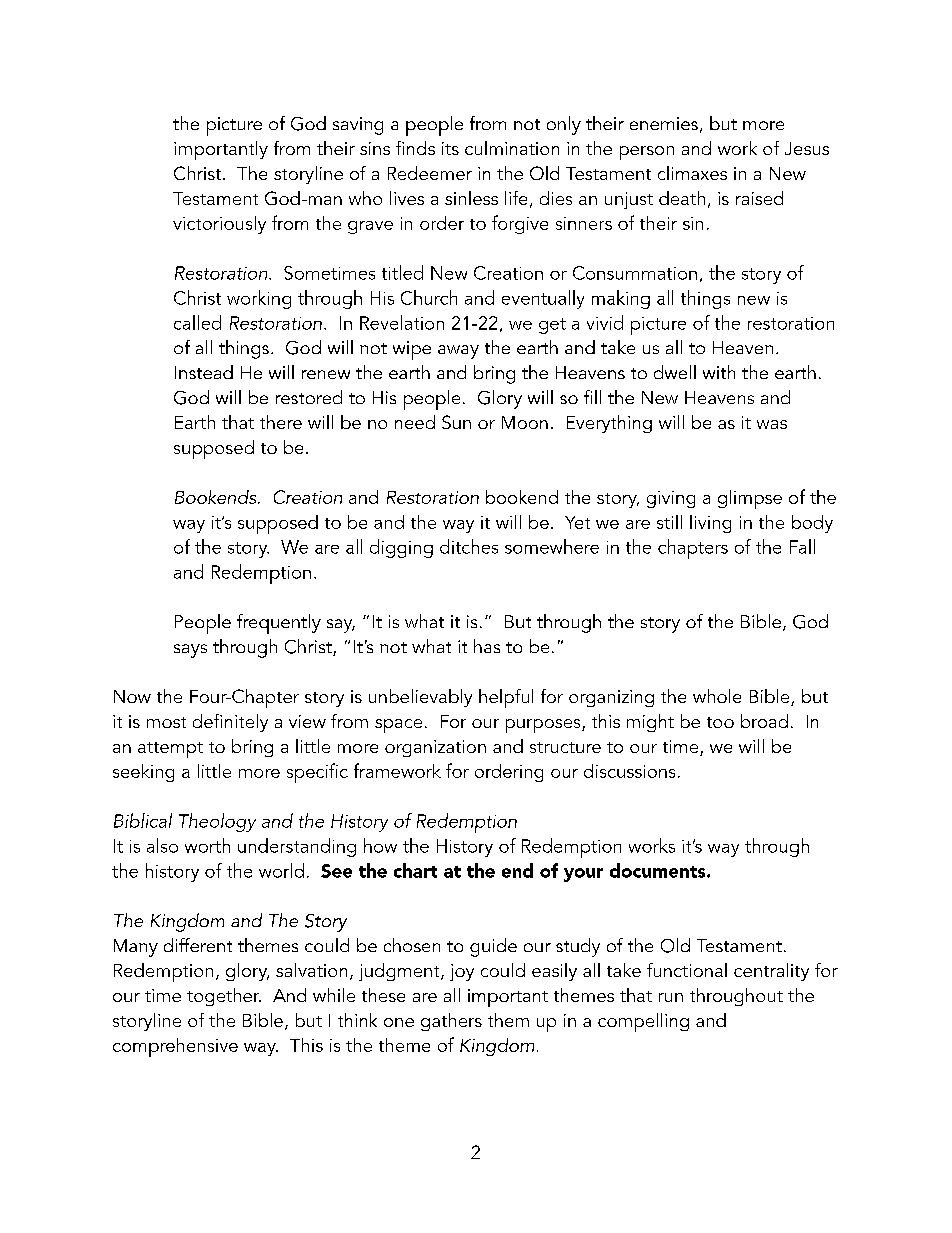  I want to click on its, so click(450, 148).
